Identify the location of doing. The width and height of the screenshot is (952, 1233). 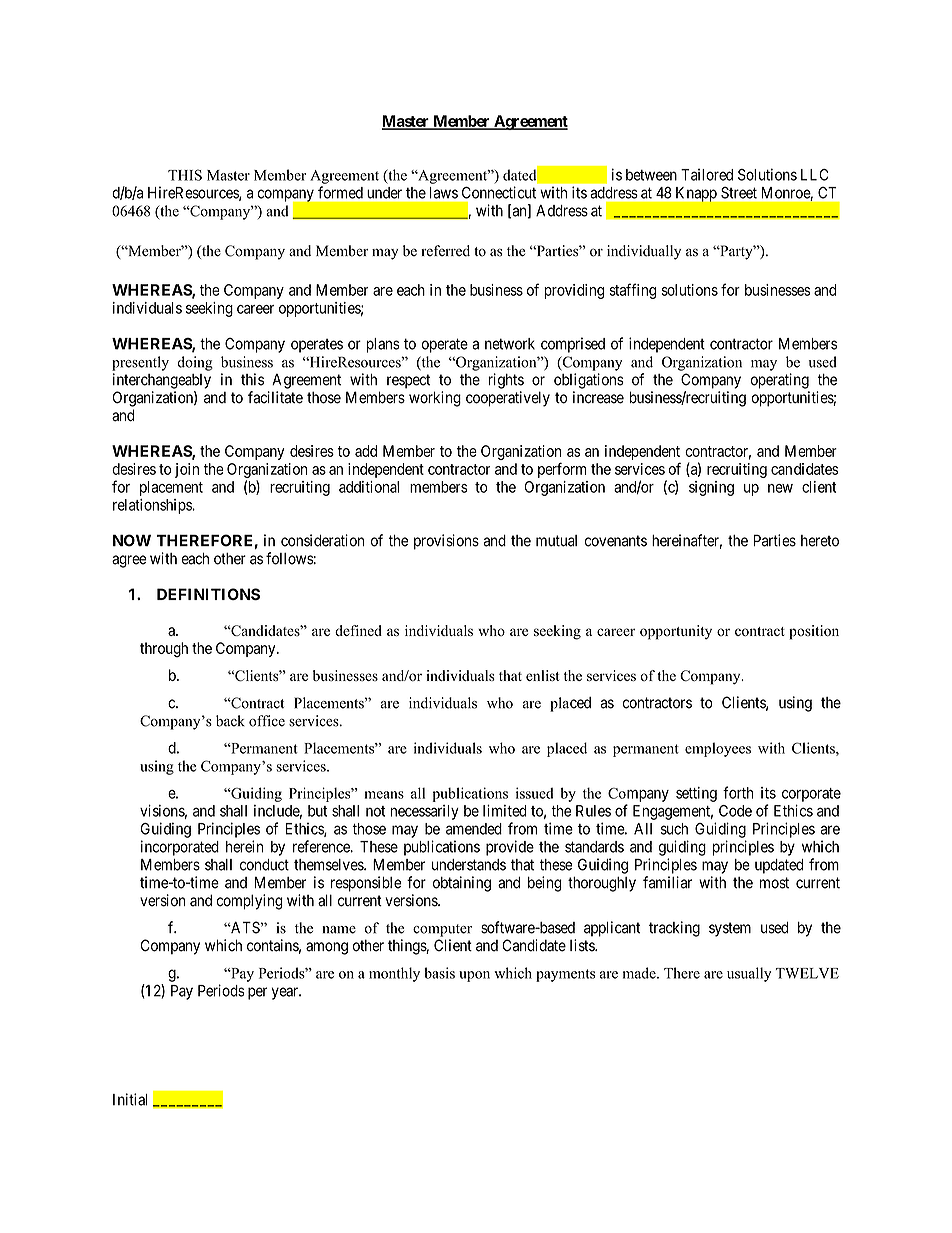
(195, 363).
